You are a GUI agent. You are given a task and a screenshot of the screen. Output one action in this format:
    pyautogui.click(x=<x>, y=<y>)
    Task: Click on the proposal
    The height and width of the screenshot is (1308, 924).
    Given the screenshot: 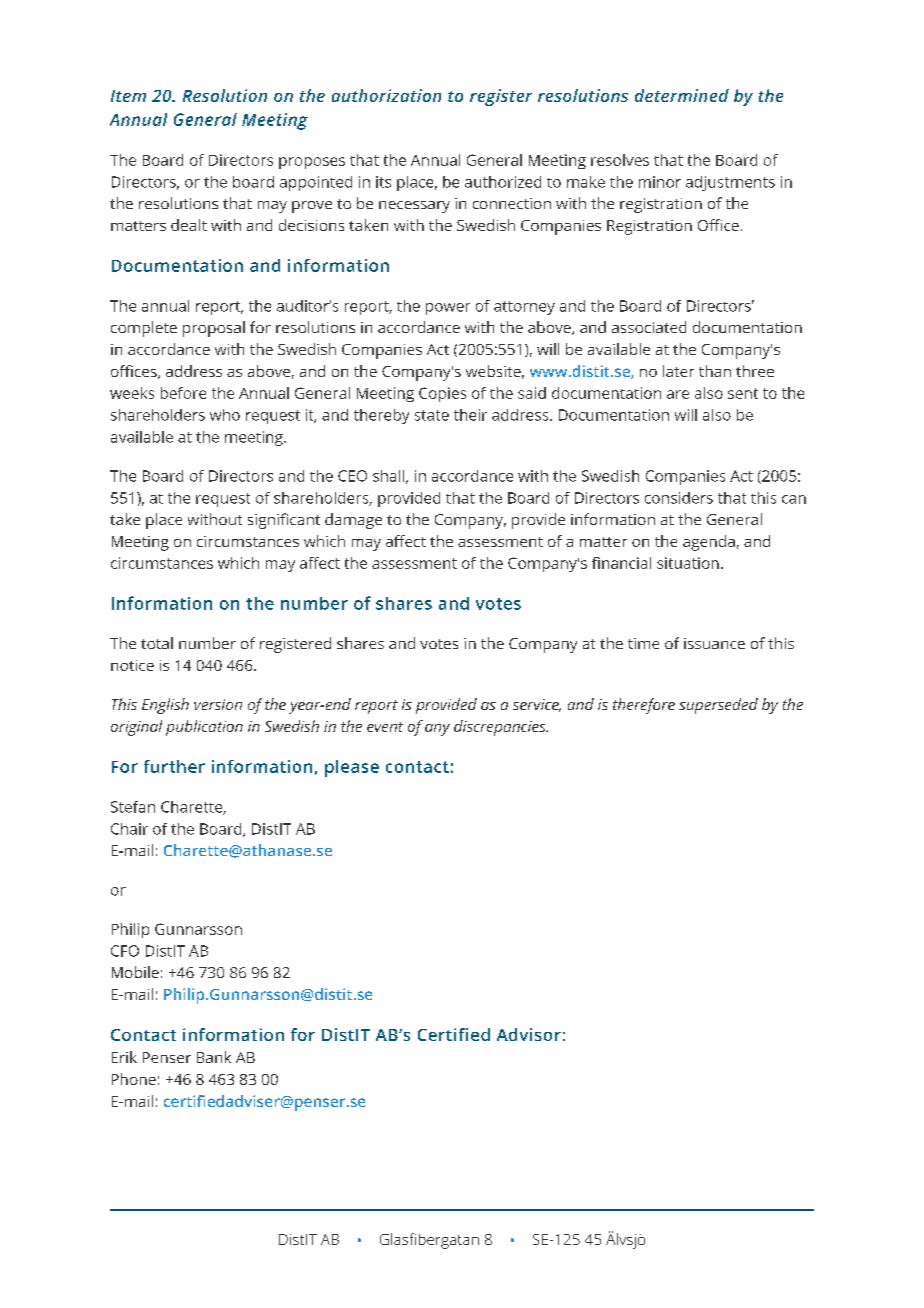 What is the action you would take?
    pyautogui.click(x=214, y=329)
